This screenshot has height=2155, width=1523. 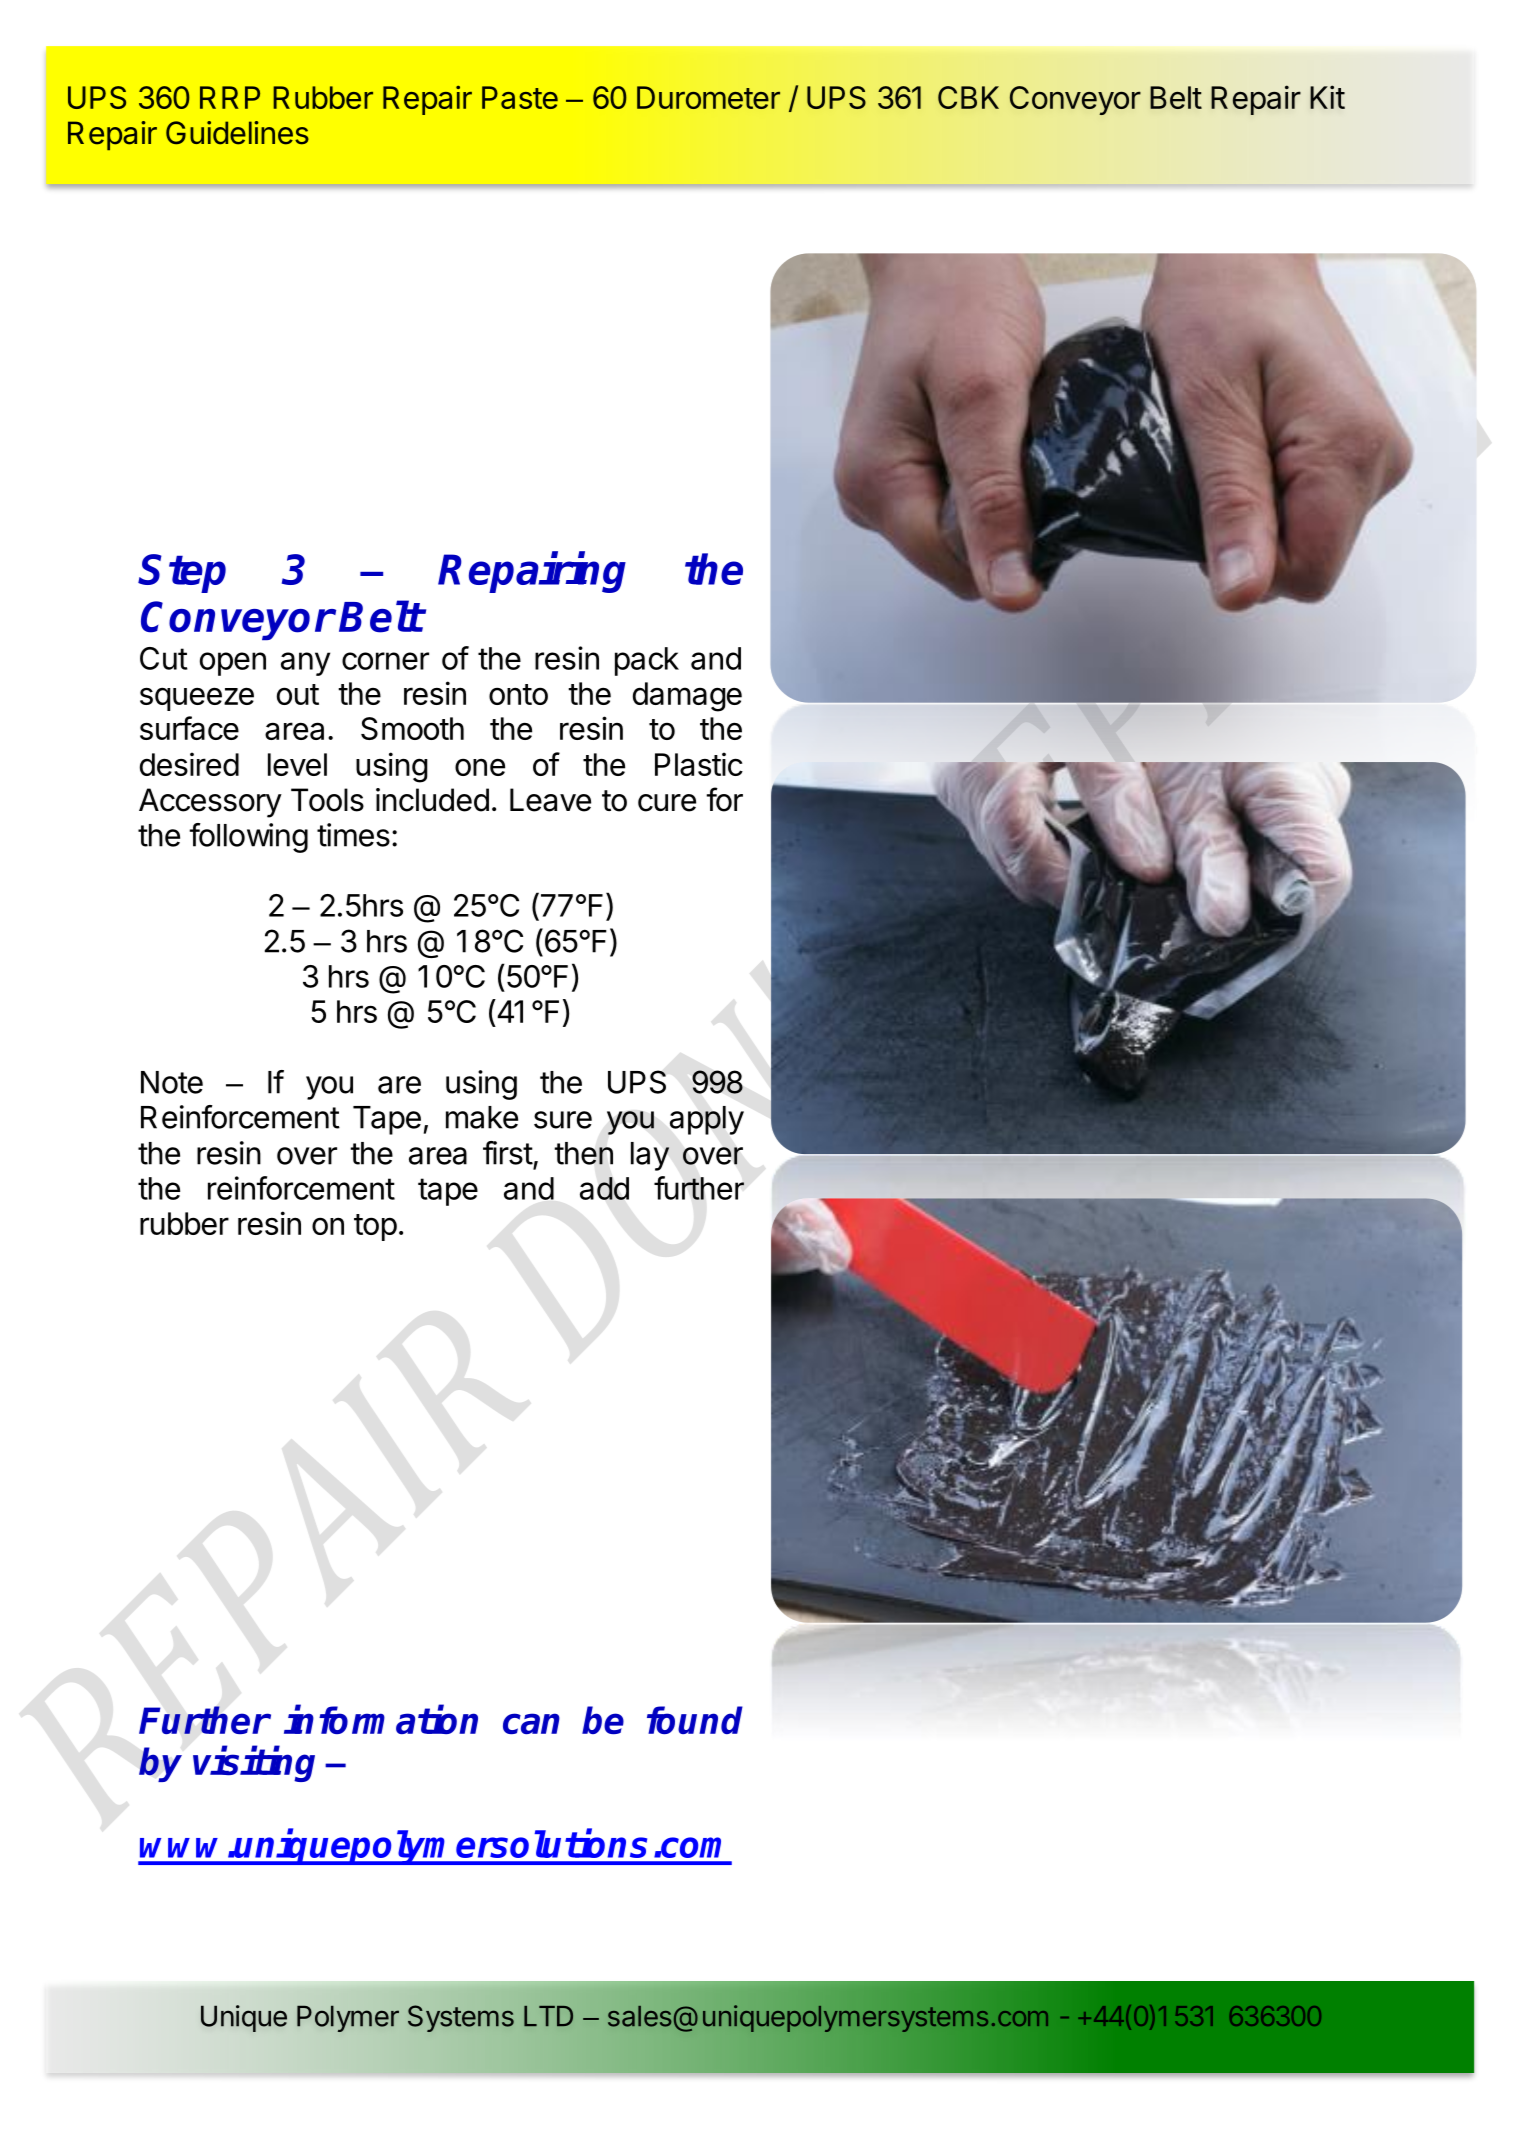 I want to click on Durometer, so click(x=708, y=97).
